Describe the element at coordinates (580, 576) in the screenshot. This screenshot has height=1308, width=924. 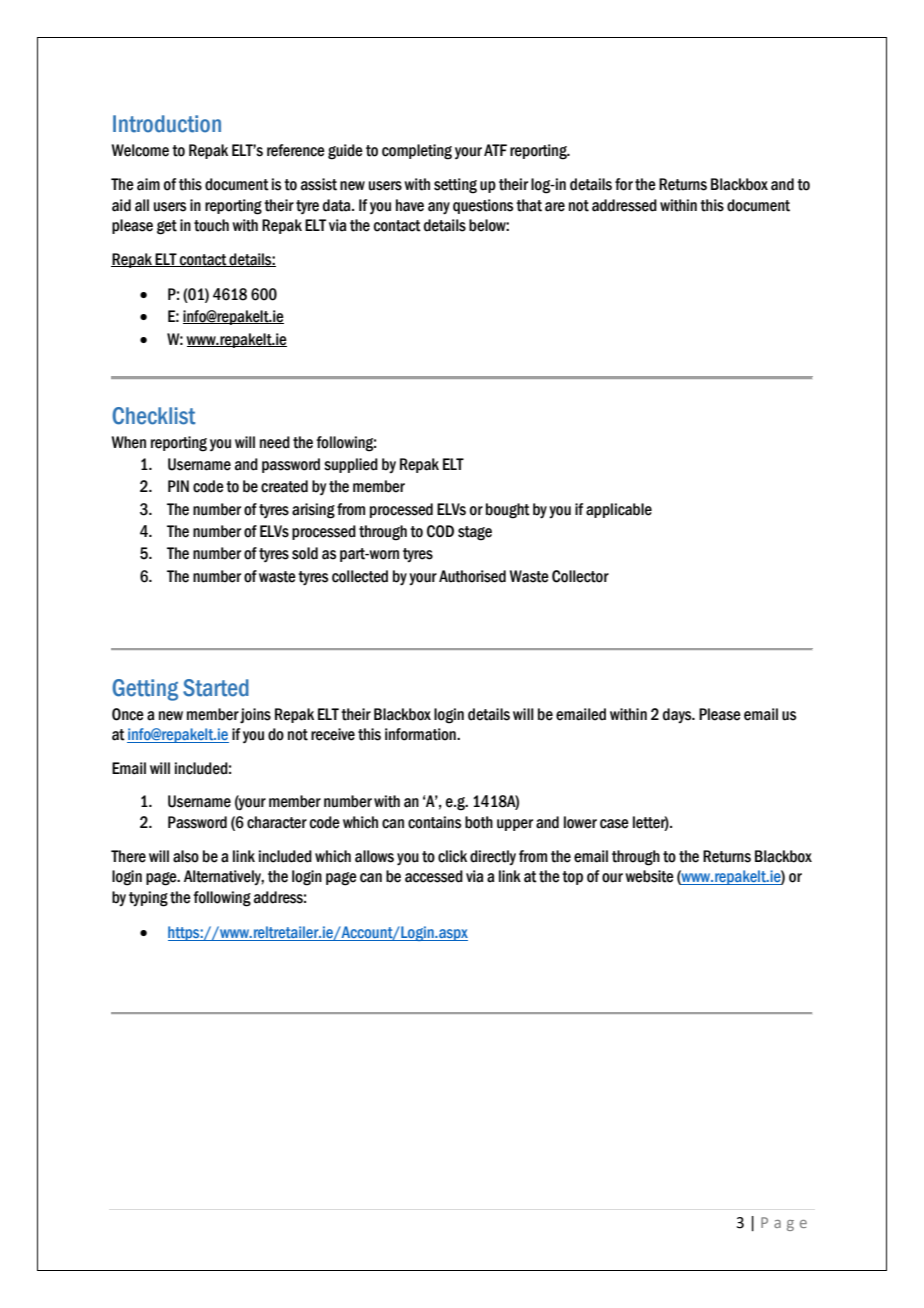
I see `Collector` at that location.
